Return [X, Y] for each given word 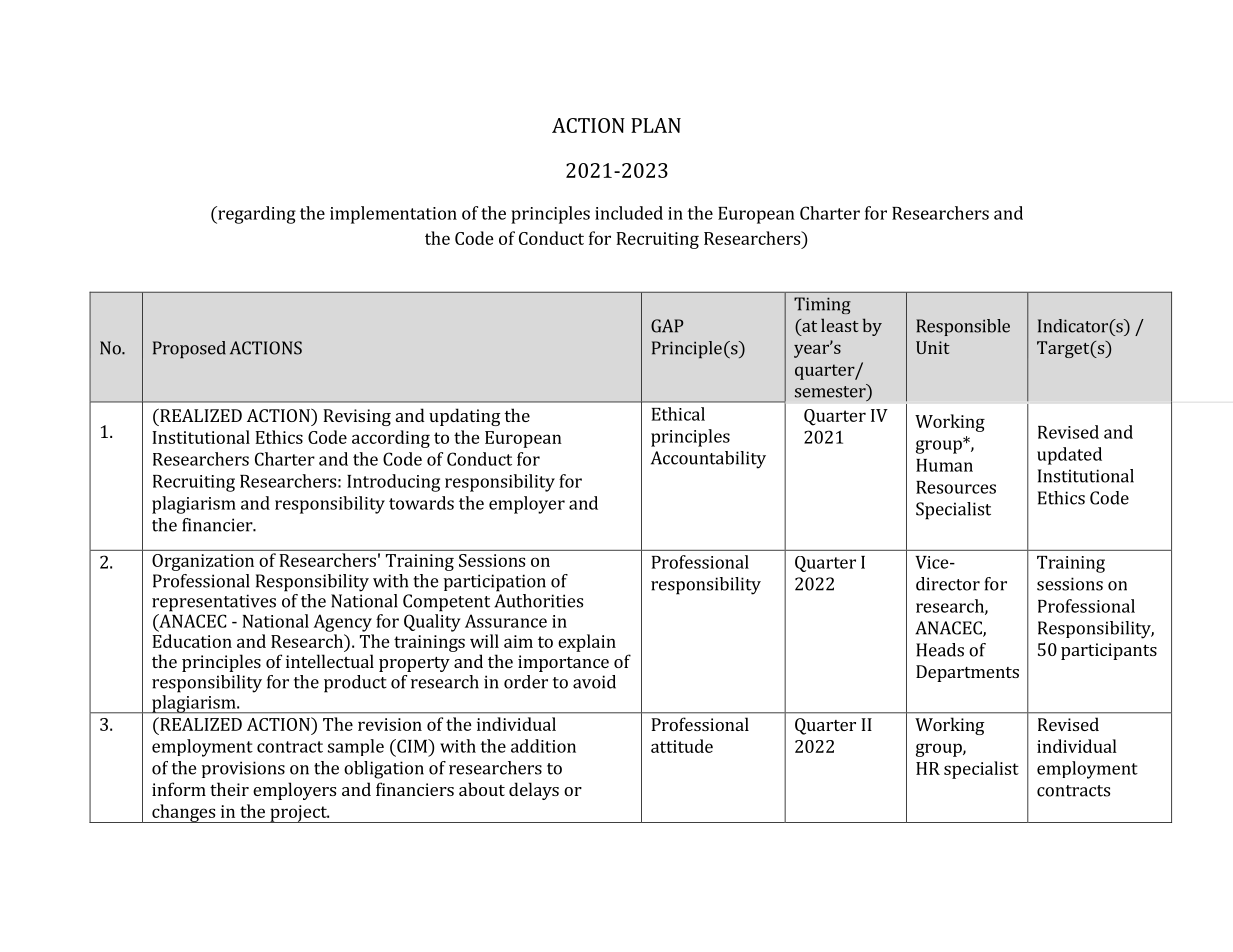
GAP [667, 326]
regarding [256, 215]
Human [944, 465]
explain [587, 643]
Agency [342, 623]
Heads [940, 650]
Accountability [708, 460]
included [629, 213]
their [229, 789]
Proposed [189, 350]
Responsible [963, 327]
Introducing [393, 483]
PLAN [656, 125]
